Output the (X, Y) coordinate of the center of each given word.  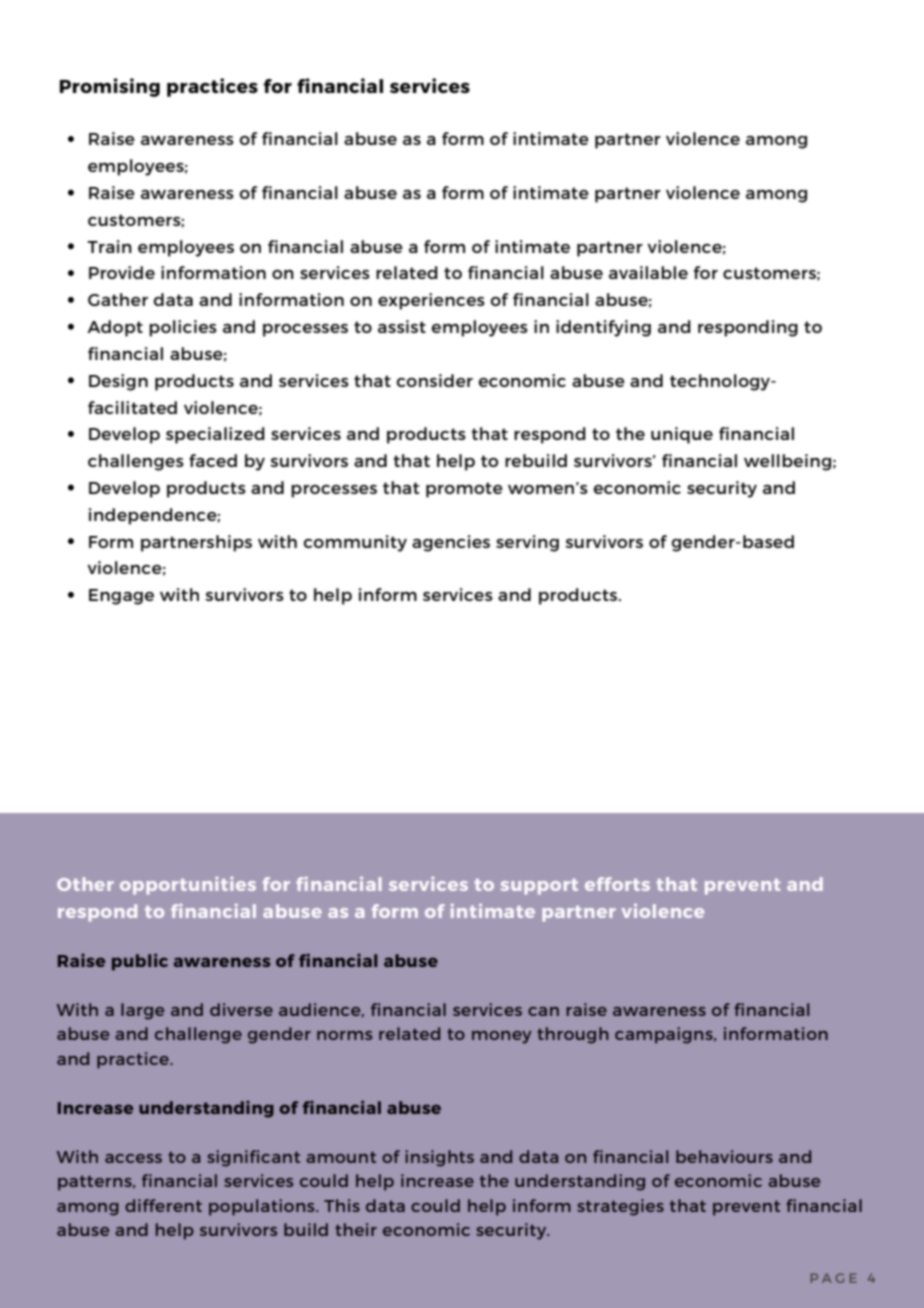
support (539, 887)
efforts (617, 884)
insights (439, 1158)
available (648, 272)
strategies (620, 1207)
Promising (110, 87)
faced (213, 460)
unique (682, 435)
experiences (431, 301)
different (163, 1205)
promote (464, 490)
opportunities (188, 885)
